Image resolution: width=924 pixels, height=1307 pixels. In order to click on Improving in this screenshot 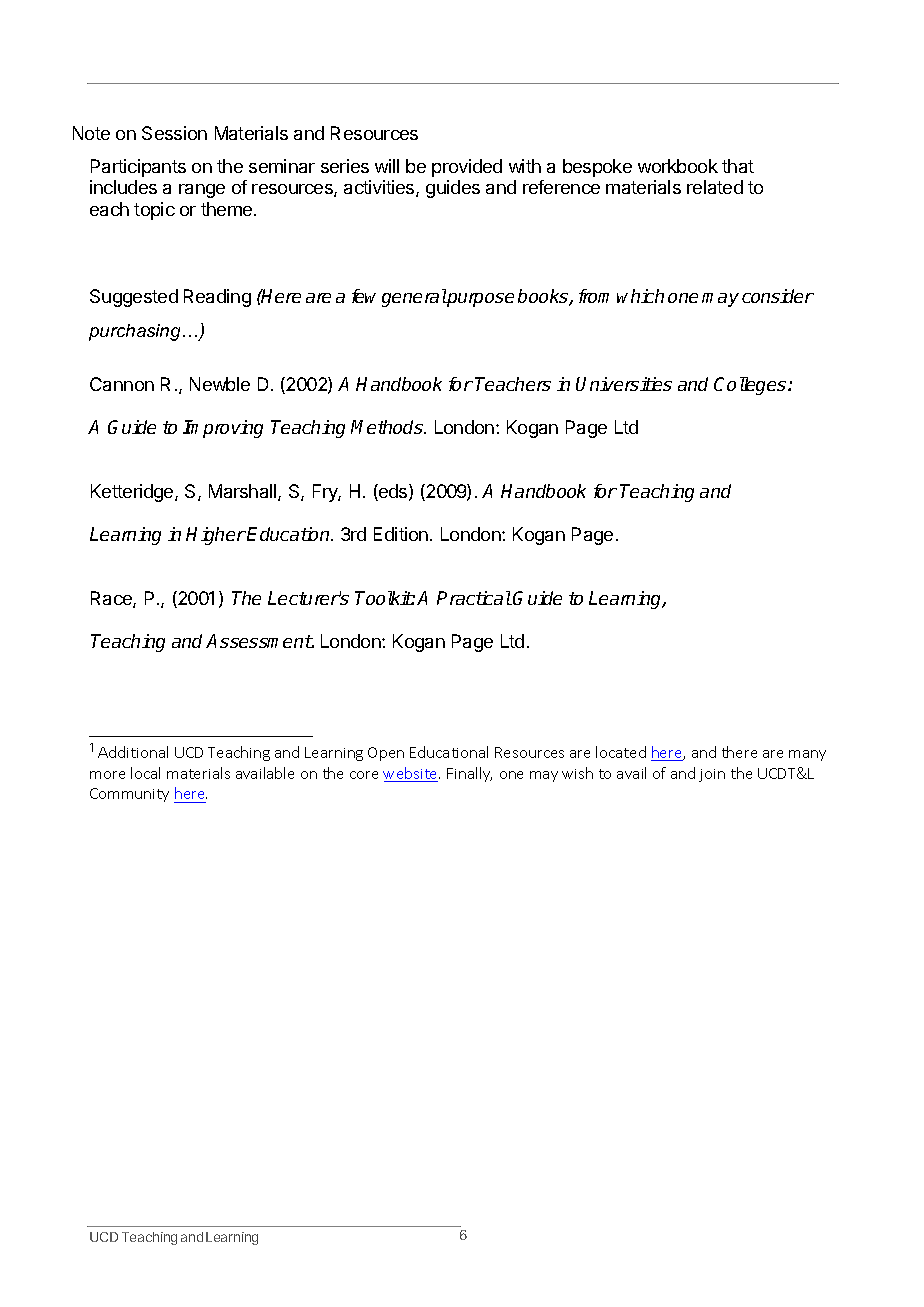, I will do `click(223, 429)`.
